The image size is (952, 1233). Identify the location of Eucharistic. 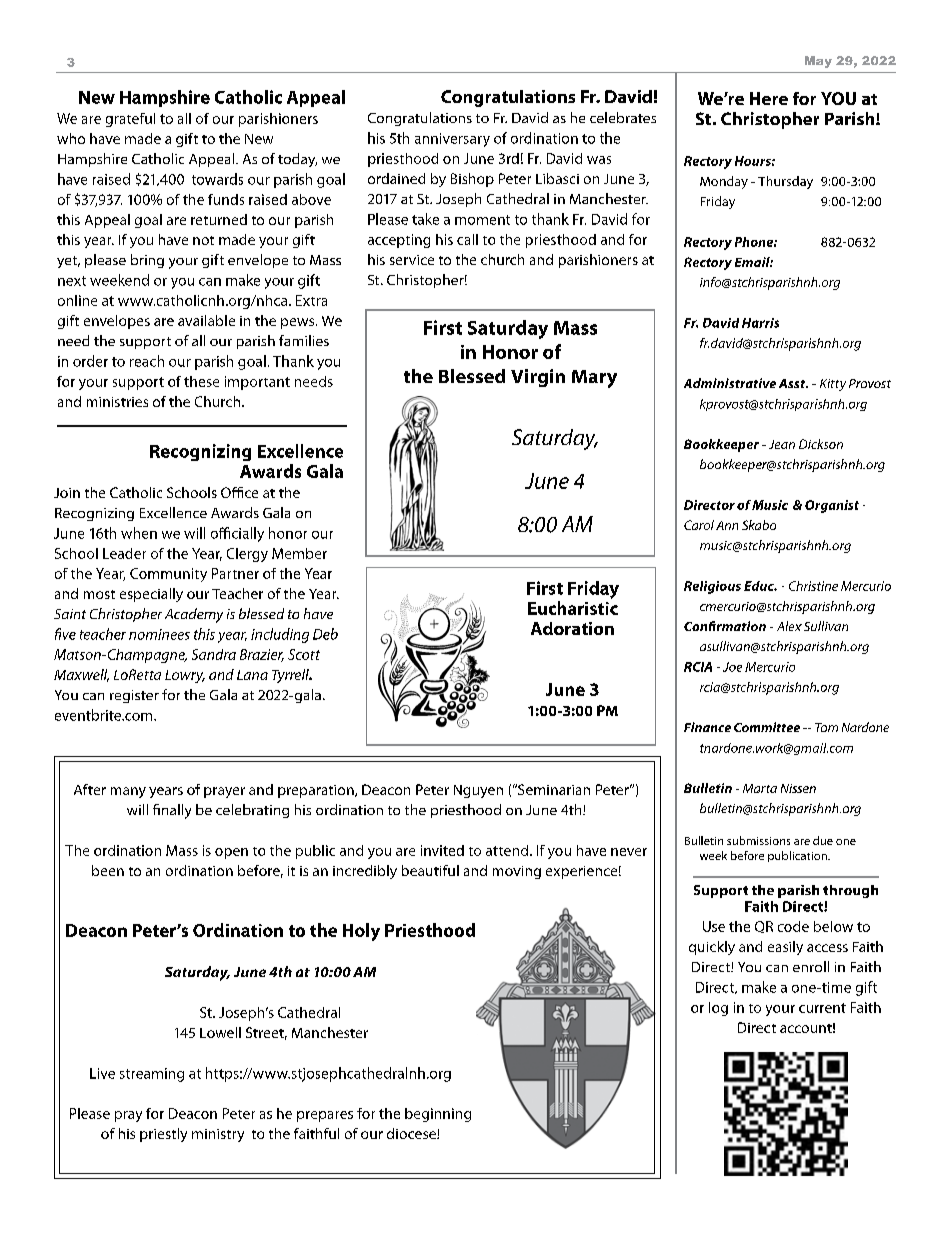
(573, 608).
